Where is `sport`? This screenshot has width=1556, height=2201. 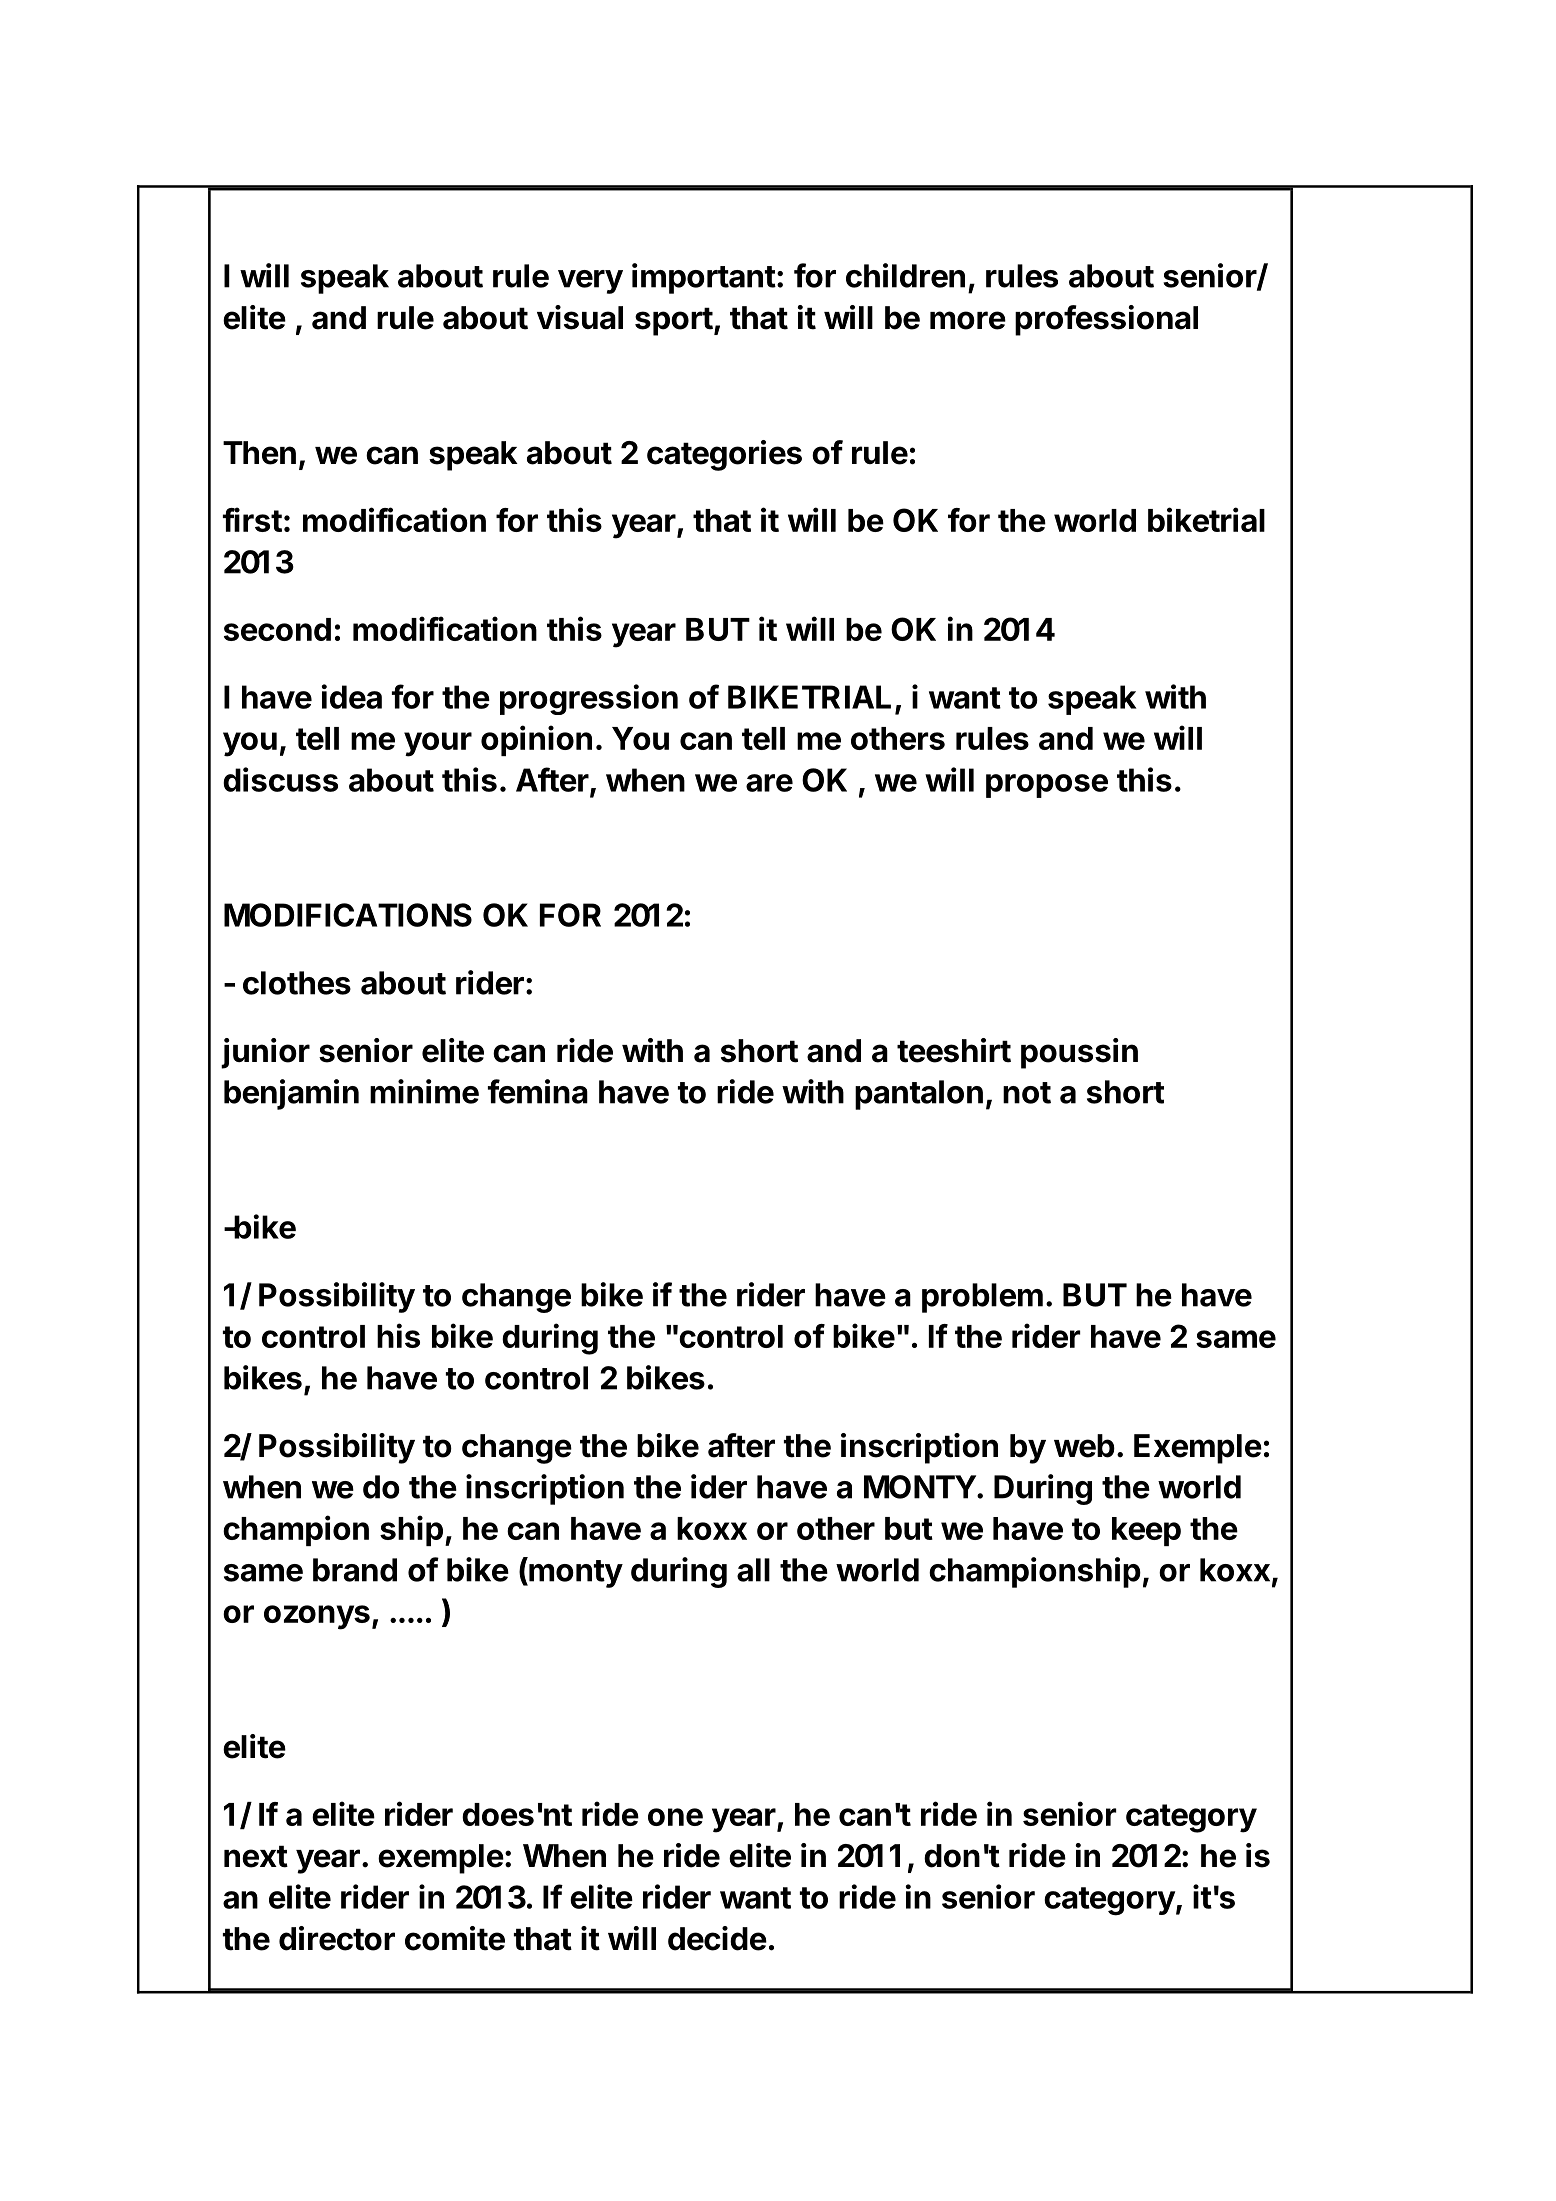 sport is located at coordinates (674, 321).
